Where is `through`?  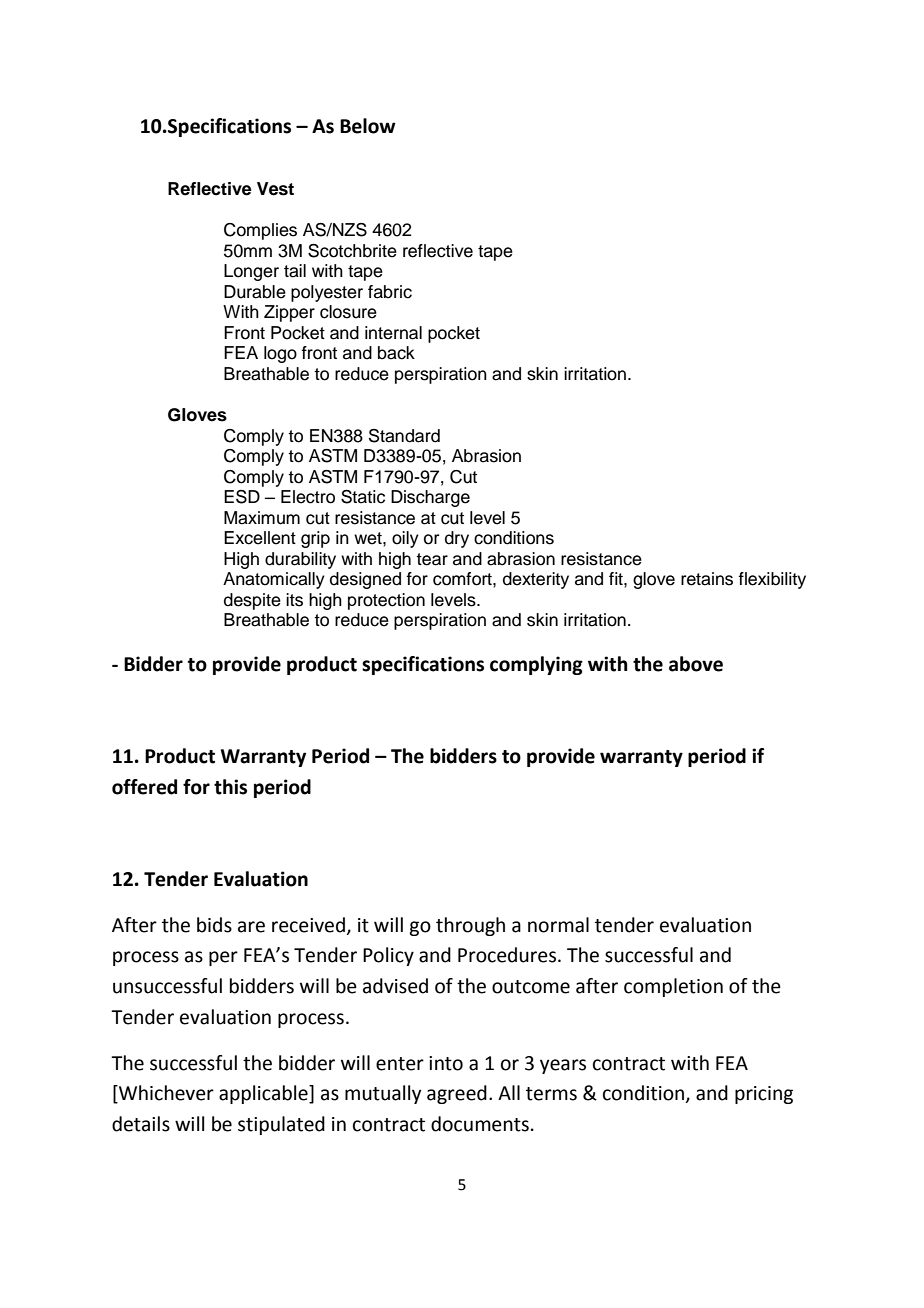
through is located at coordinates (470, 926).
